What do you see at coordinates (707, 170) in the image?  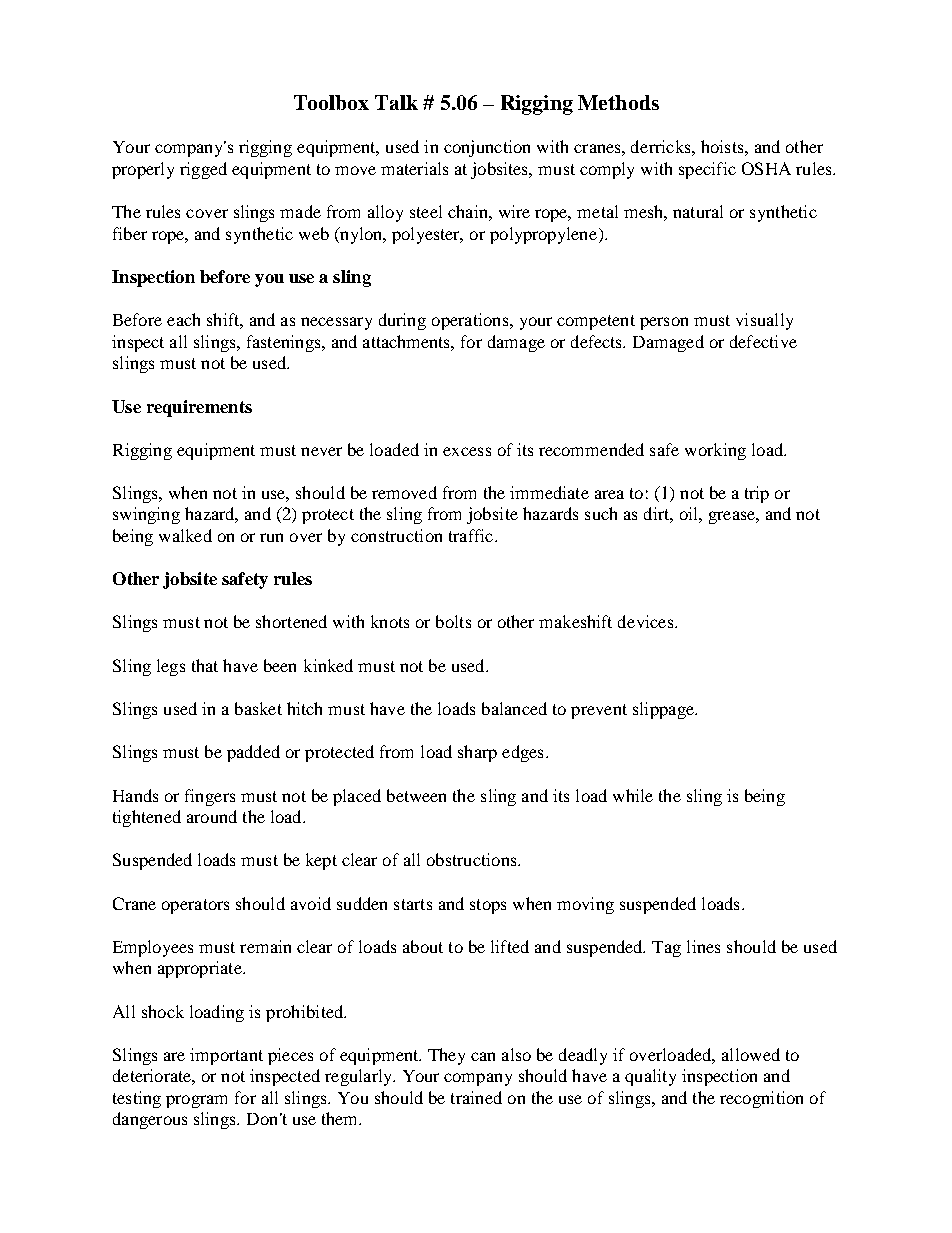 I see `specific` at bounding box center [707, 170].
